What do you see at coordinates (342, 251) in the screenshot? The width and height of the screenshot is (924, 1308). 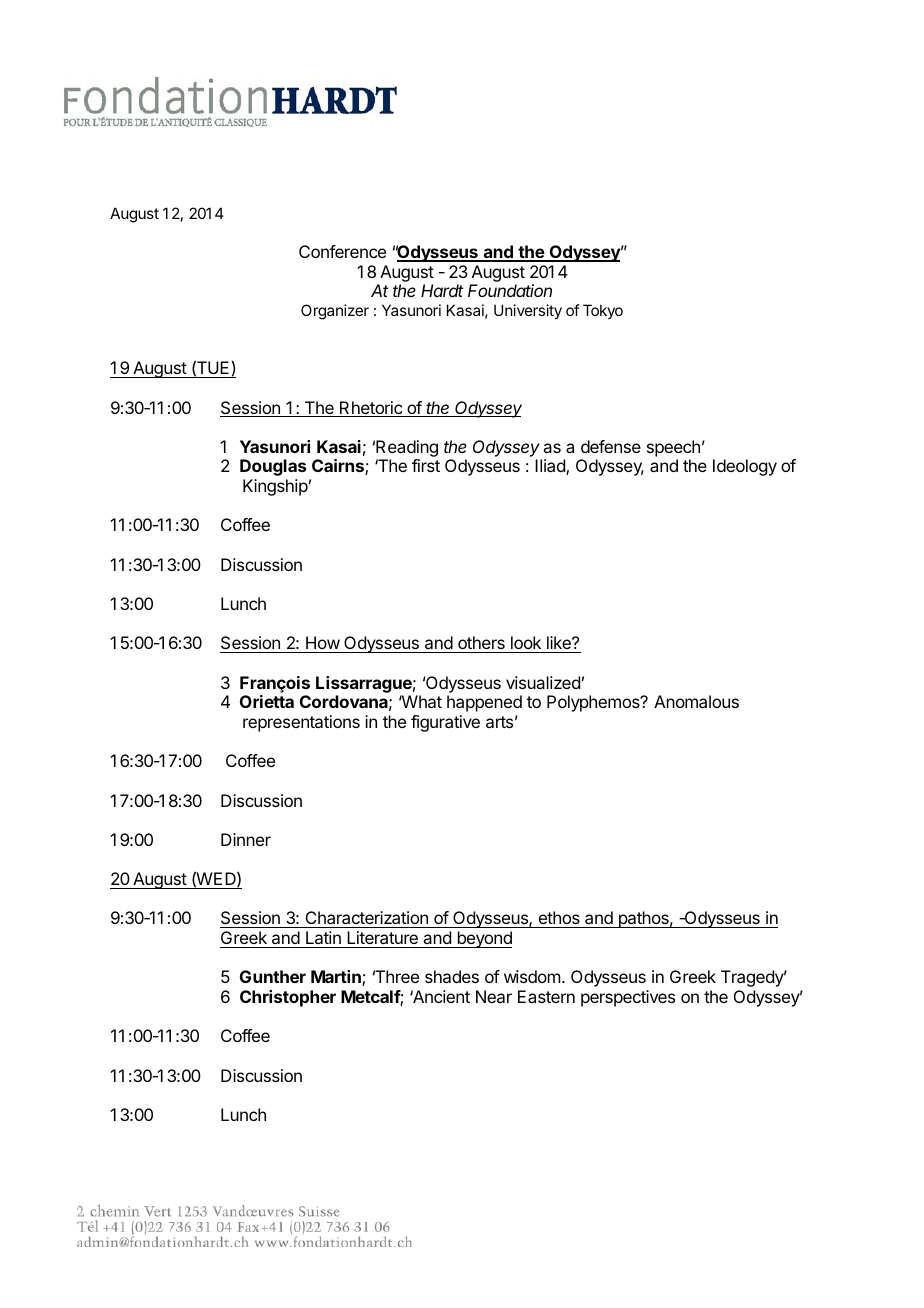 I see `Conference` at bounding box center [342, 251].
